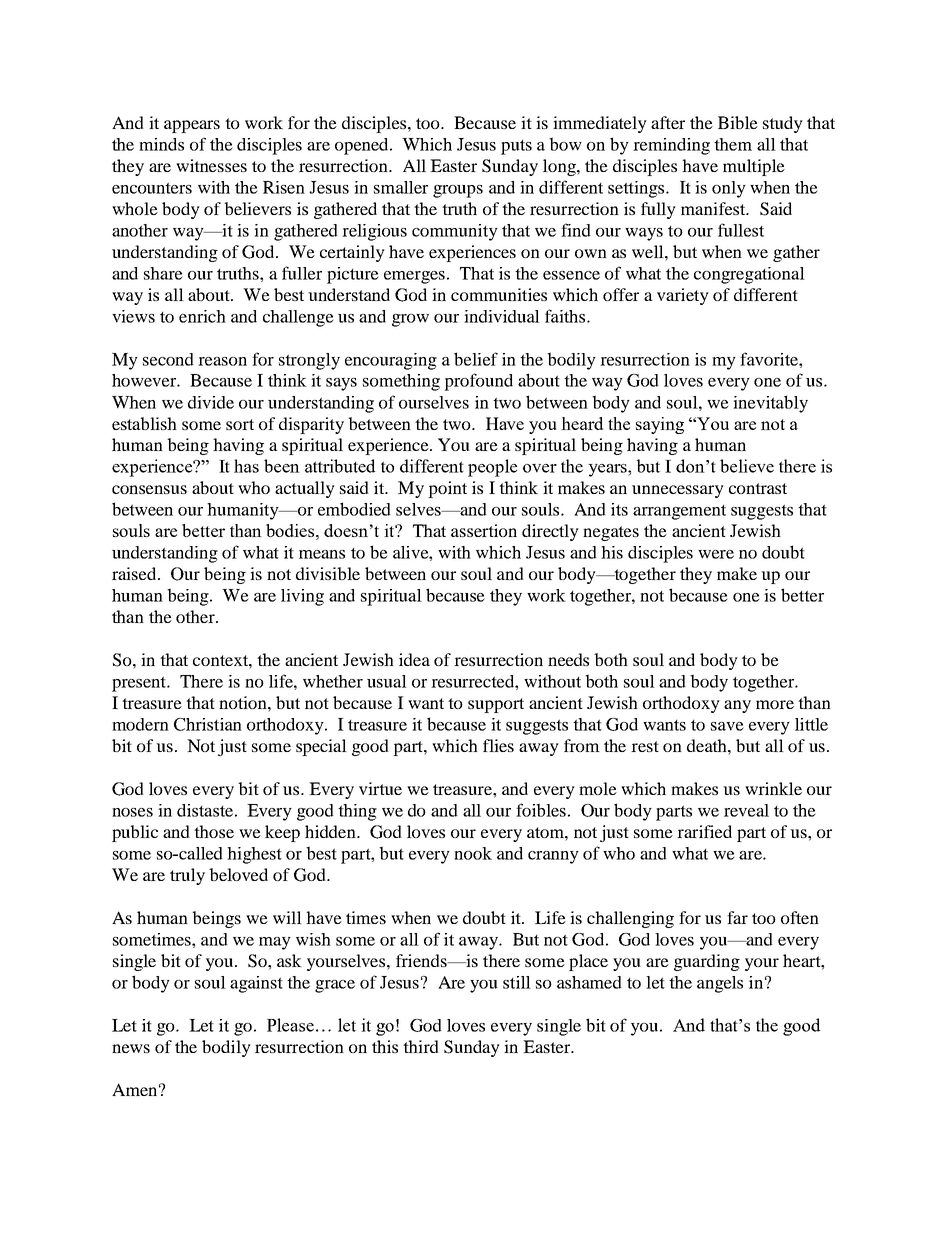 The width and height of the page is (952, 1233). What do you see at coordinates (256, 984) in the page?
I see `against` at bounding box center [256, 984].
